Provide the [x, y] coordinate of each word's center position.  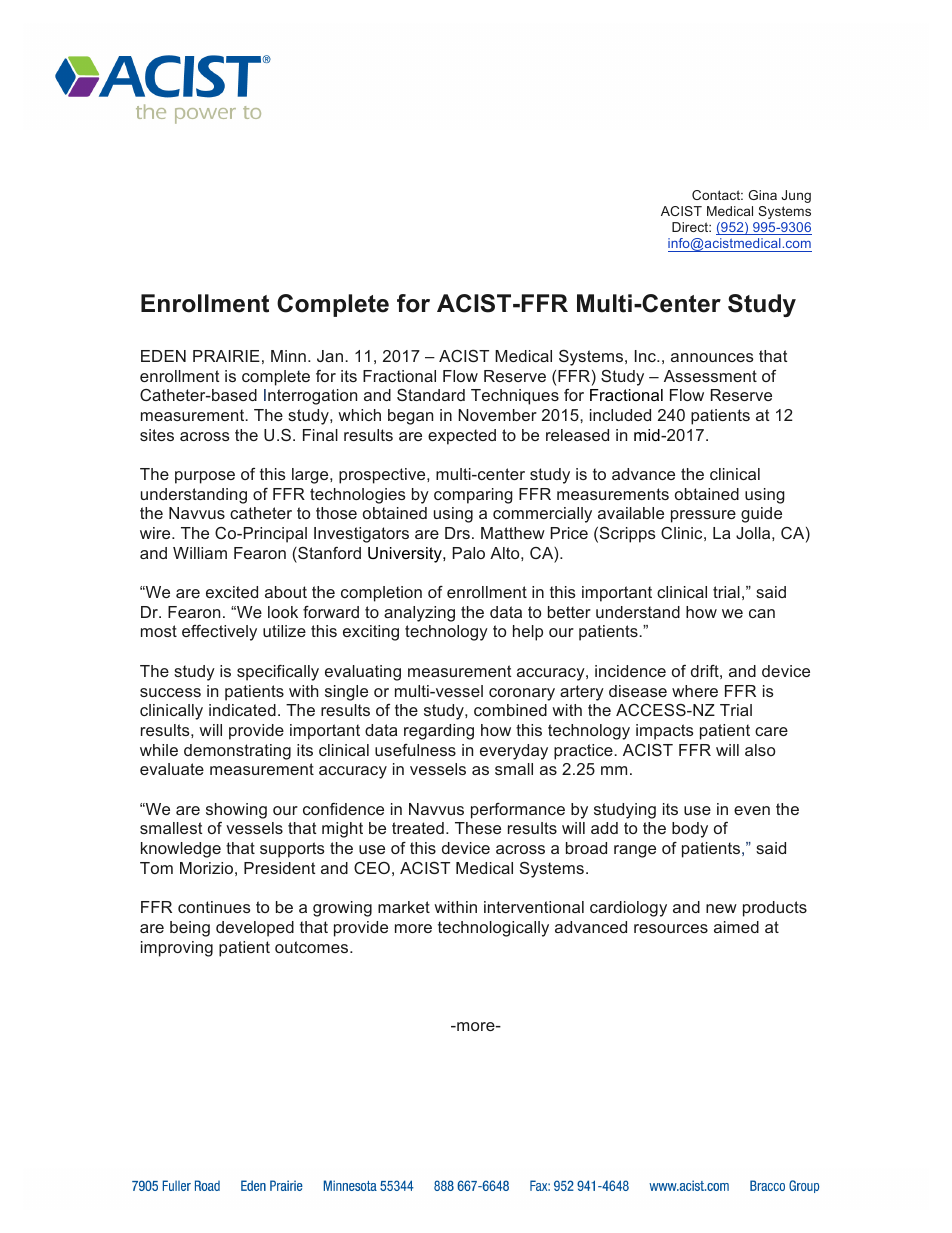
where [695, 691]
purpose [205, 477]
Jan [330, 356]
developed [255, 929]
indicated [242, 710]
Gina [762, 195]
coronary [522, 694]
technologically [493, 929]
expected [462, 437]
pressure [703, 516]
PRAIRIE [226, 356]
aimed [736, 927]
